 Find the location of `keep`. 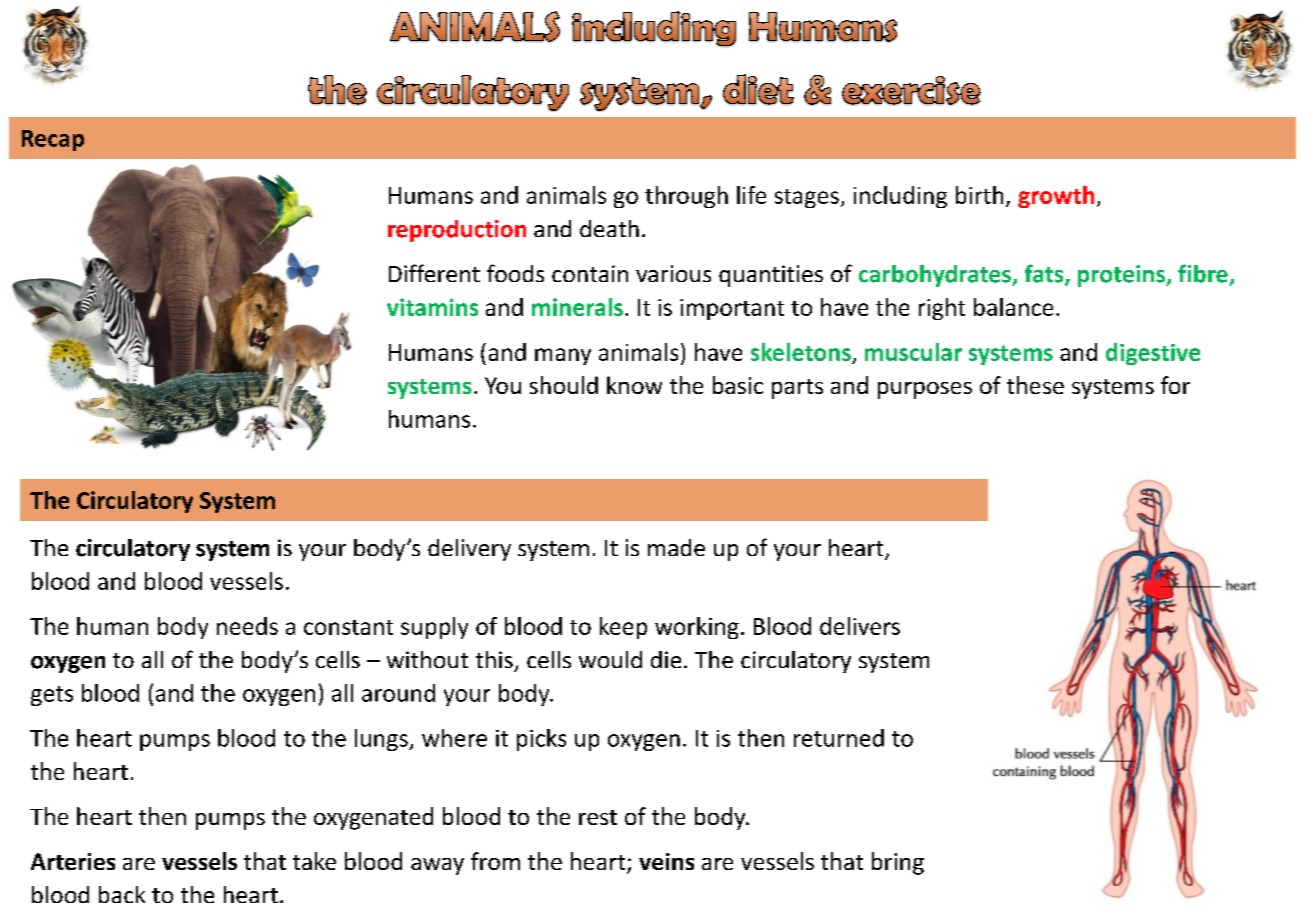

keep is located at coordinates (623, 628).
